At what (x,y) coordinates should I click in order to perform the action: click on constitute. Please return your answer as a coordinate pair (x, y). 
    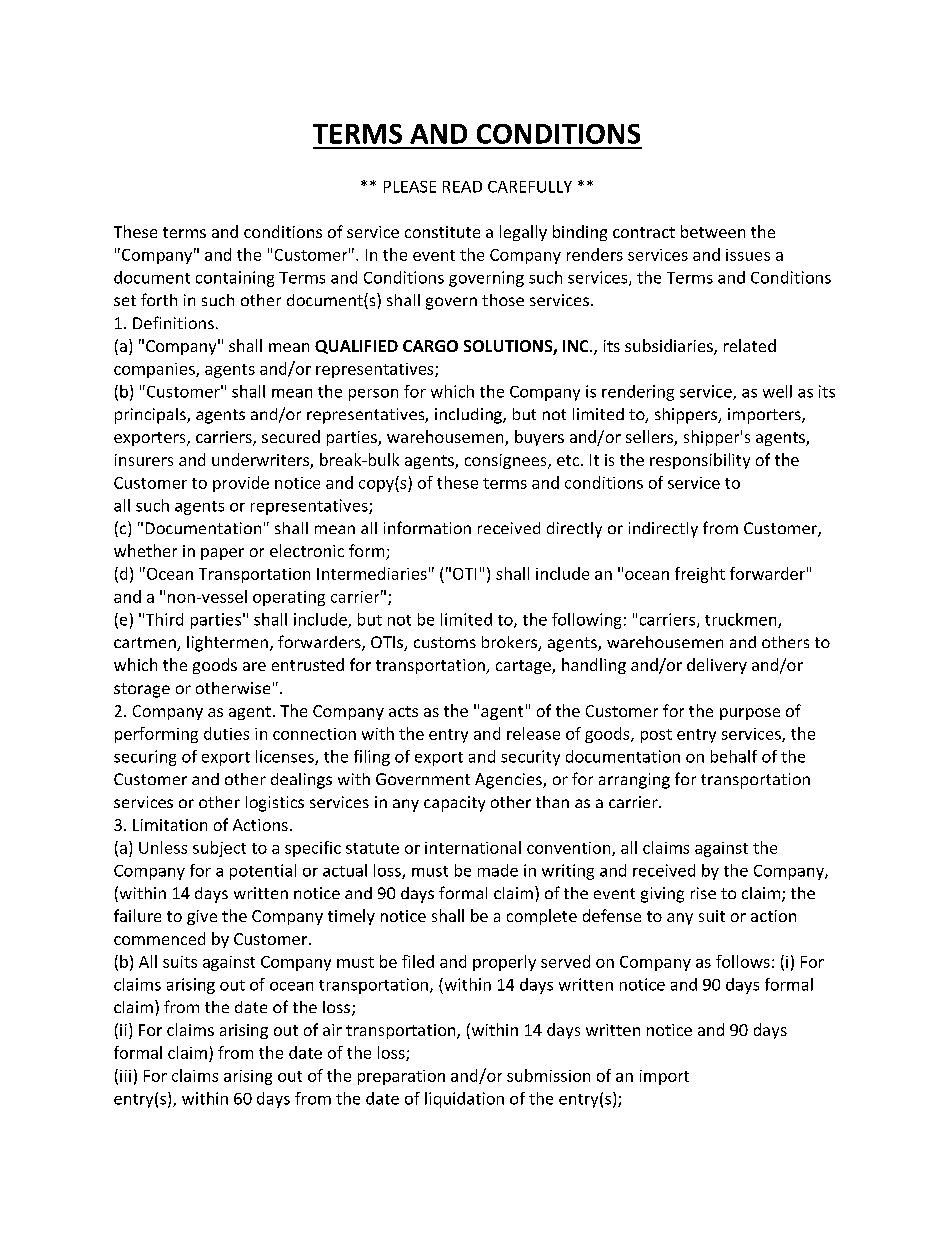
    Looking at the image, I should click on (442, 232).
